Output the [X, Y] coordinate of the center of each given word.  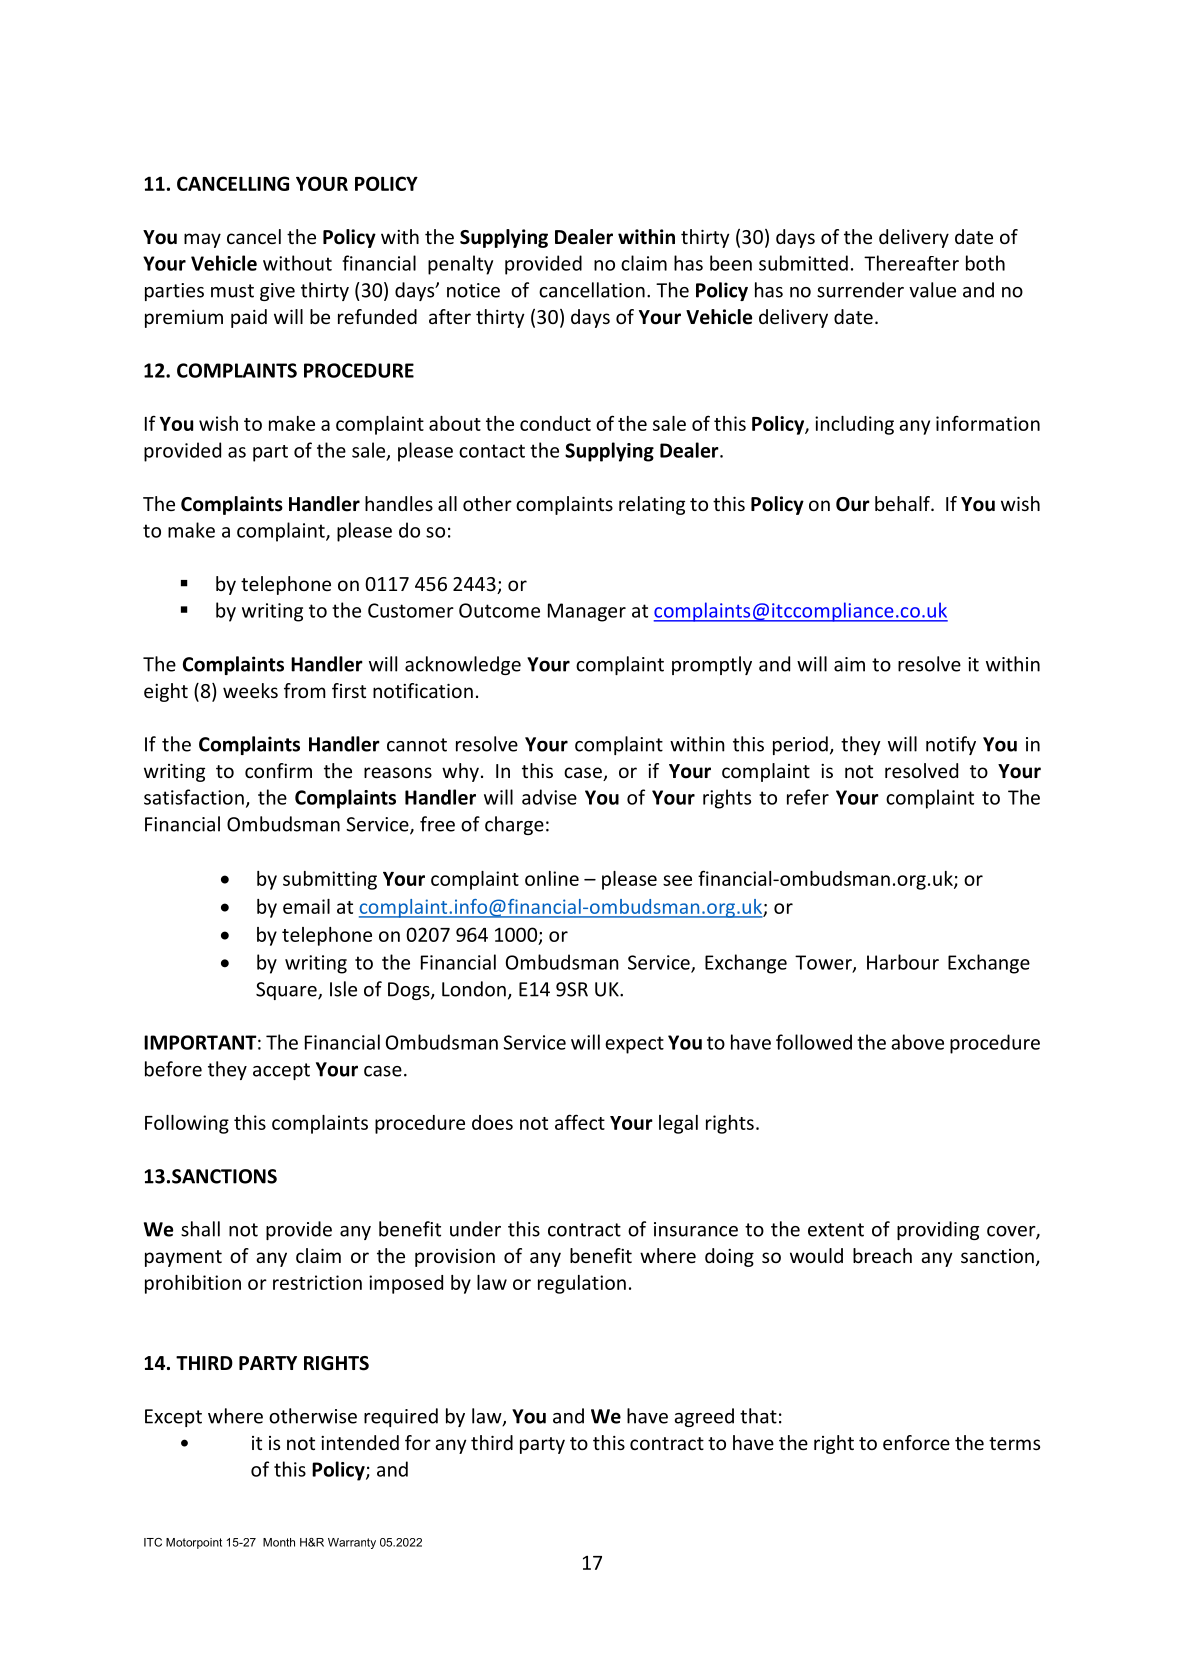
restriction [317, 1282]
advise [549, 797]
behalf [903, 503]
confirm [278, 770]
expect [634, 1045]
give [277, 292]
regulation [582, 1284]
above [917, 1042]
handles [399, 503]
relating [652, 505]
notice [473, 290]
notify [951, 745]
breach [882, 1255]
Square [287, 991]
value [932, 290]
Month [279, 1542]
